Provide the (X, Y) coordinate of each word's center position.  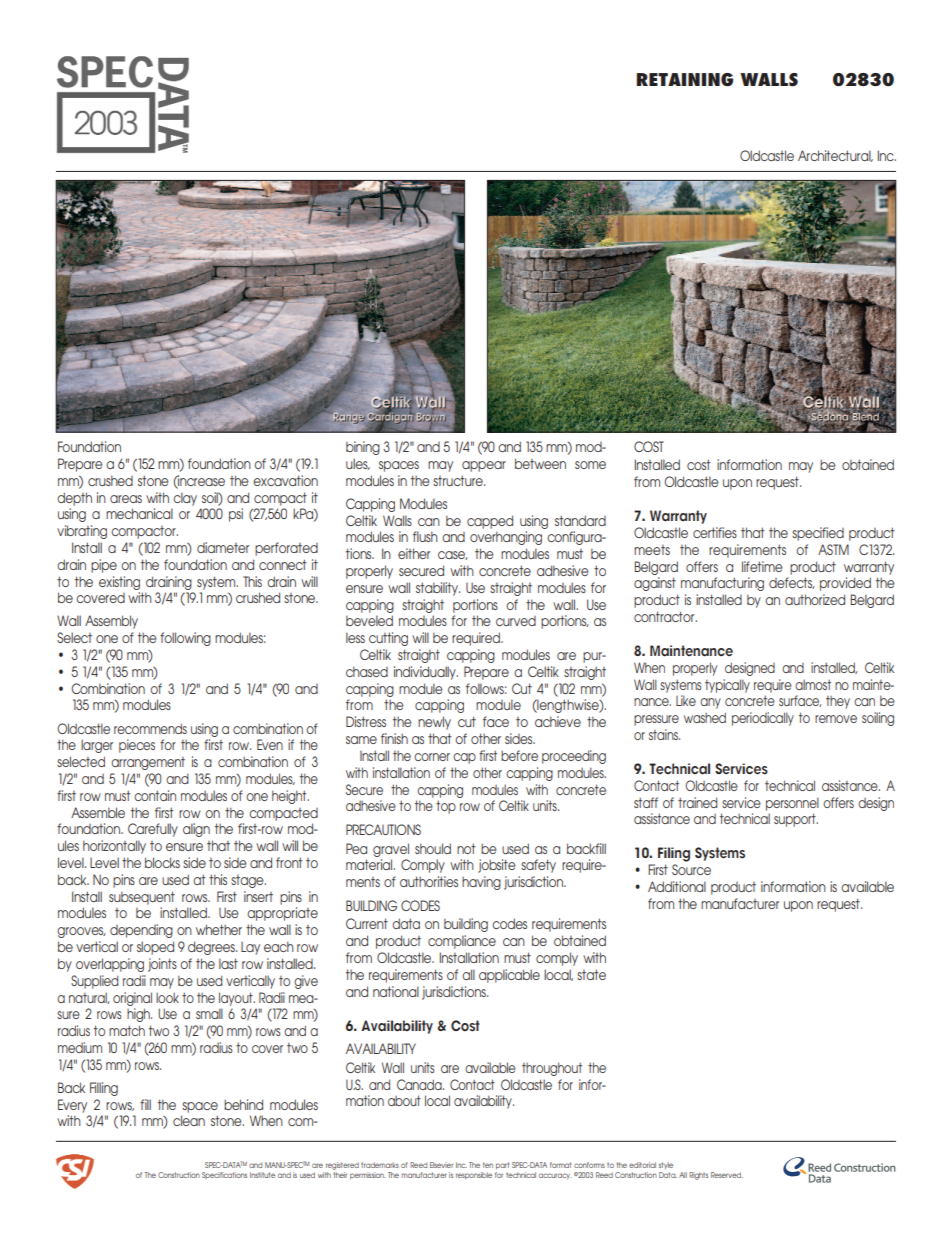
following (185, 639)
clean (189, 1120)
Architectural (835, 156)
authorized (815, 599)
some (590, 465)
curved (516, 621)
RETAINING (685, 80)
